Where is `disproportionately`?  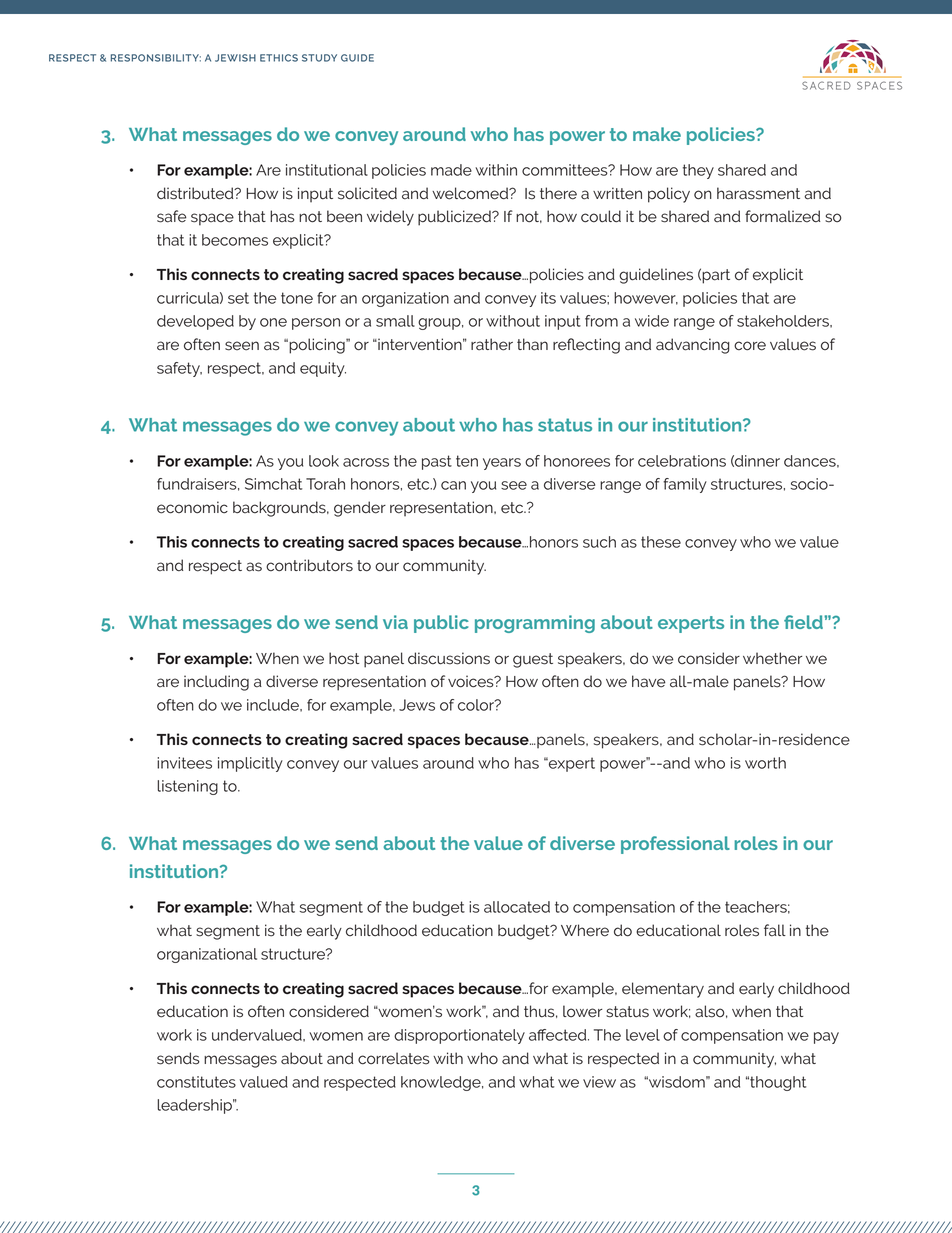 disproportionately is located at coordinates (459, 1036).
